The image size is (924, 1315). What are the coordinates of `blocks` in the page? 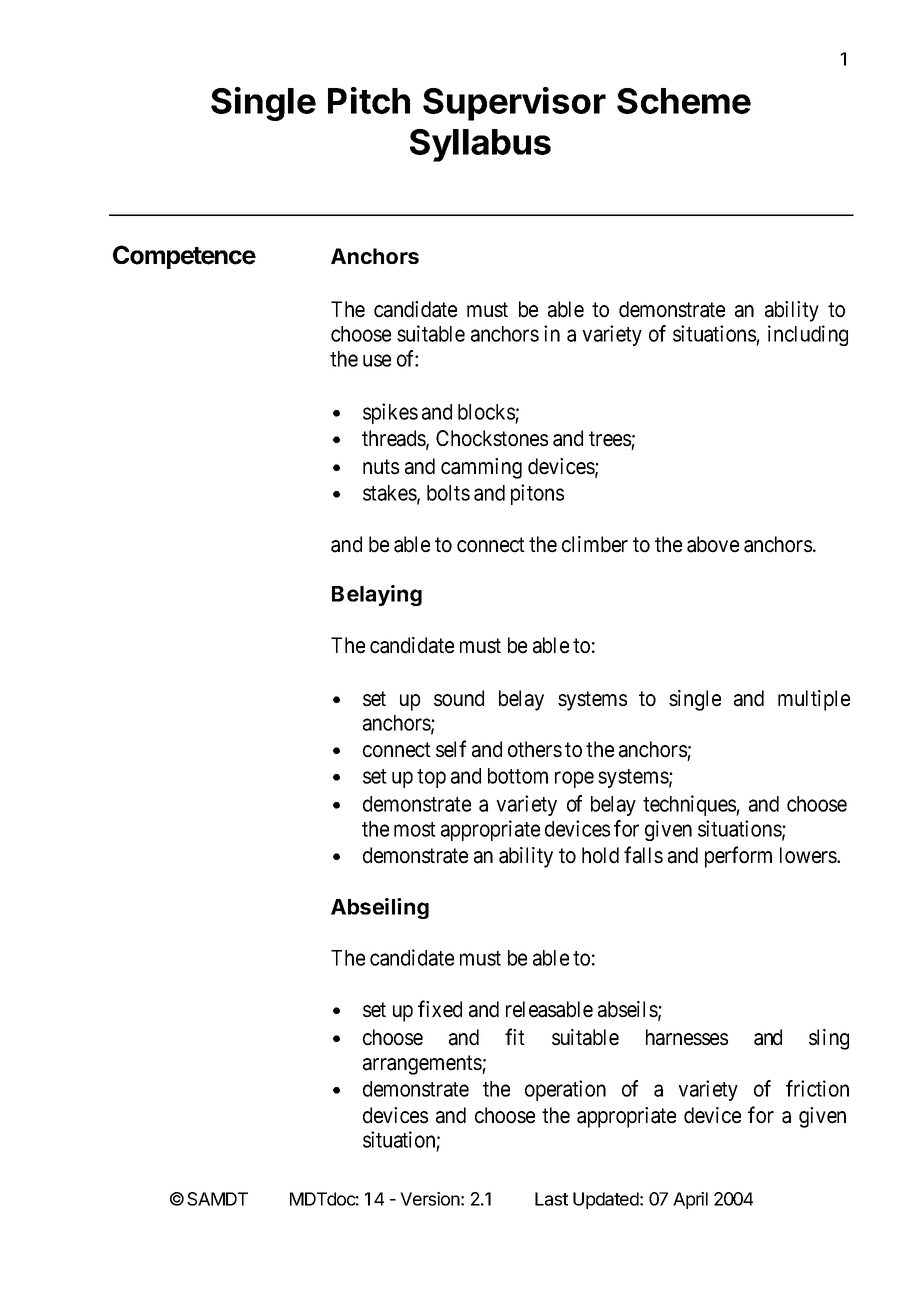 It's located at (486, 412).
